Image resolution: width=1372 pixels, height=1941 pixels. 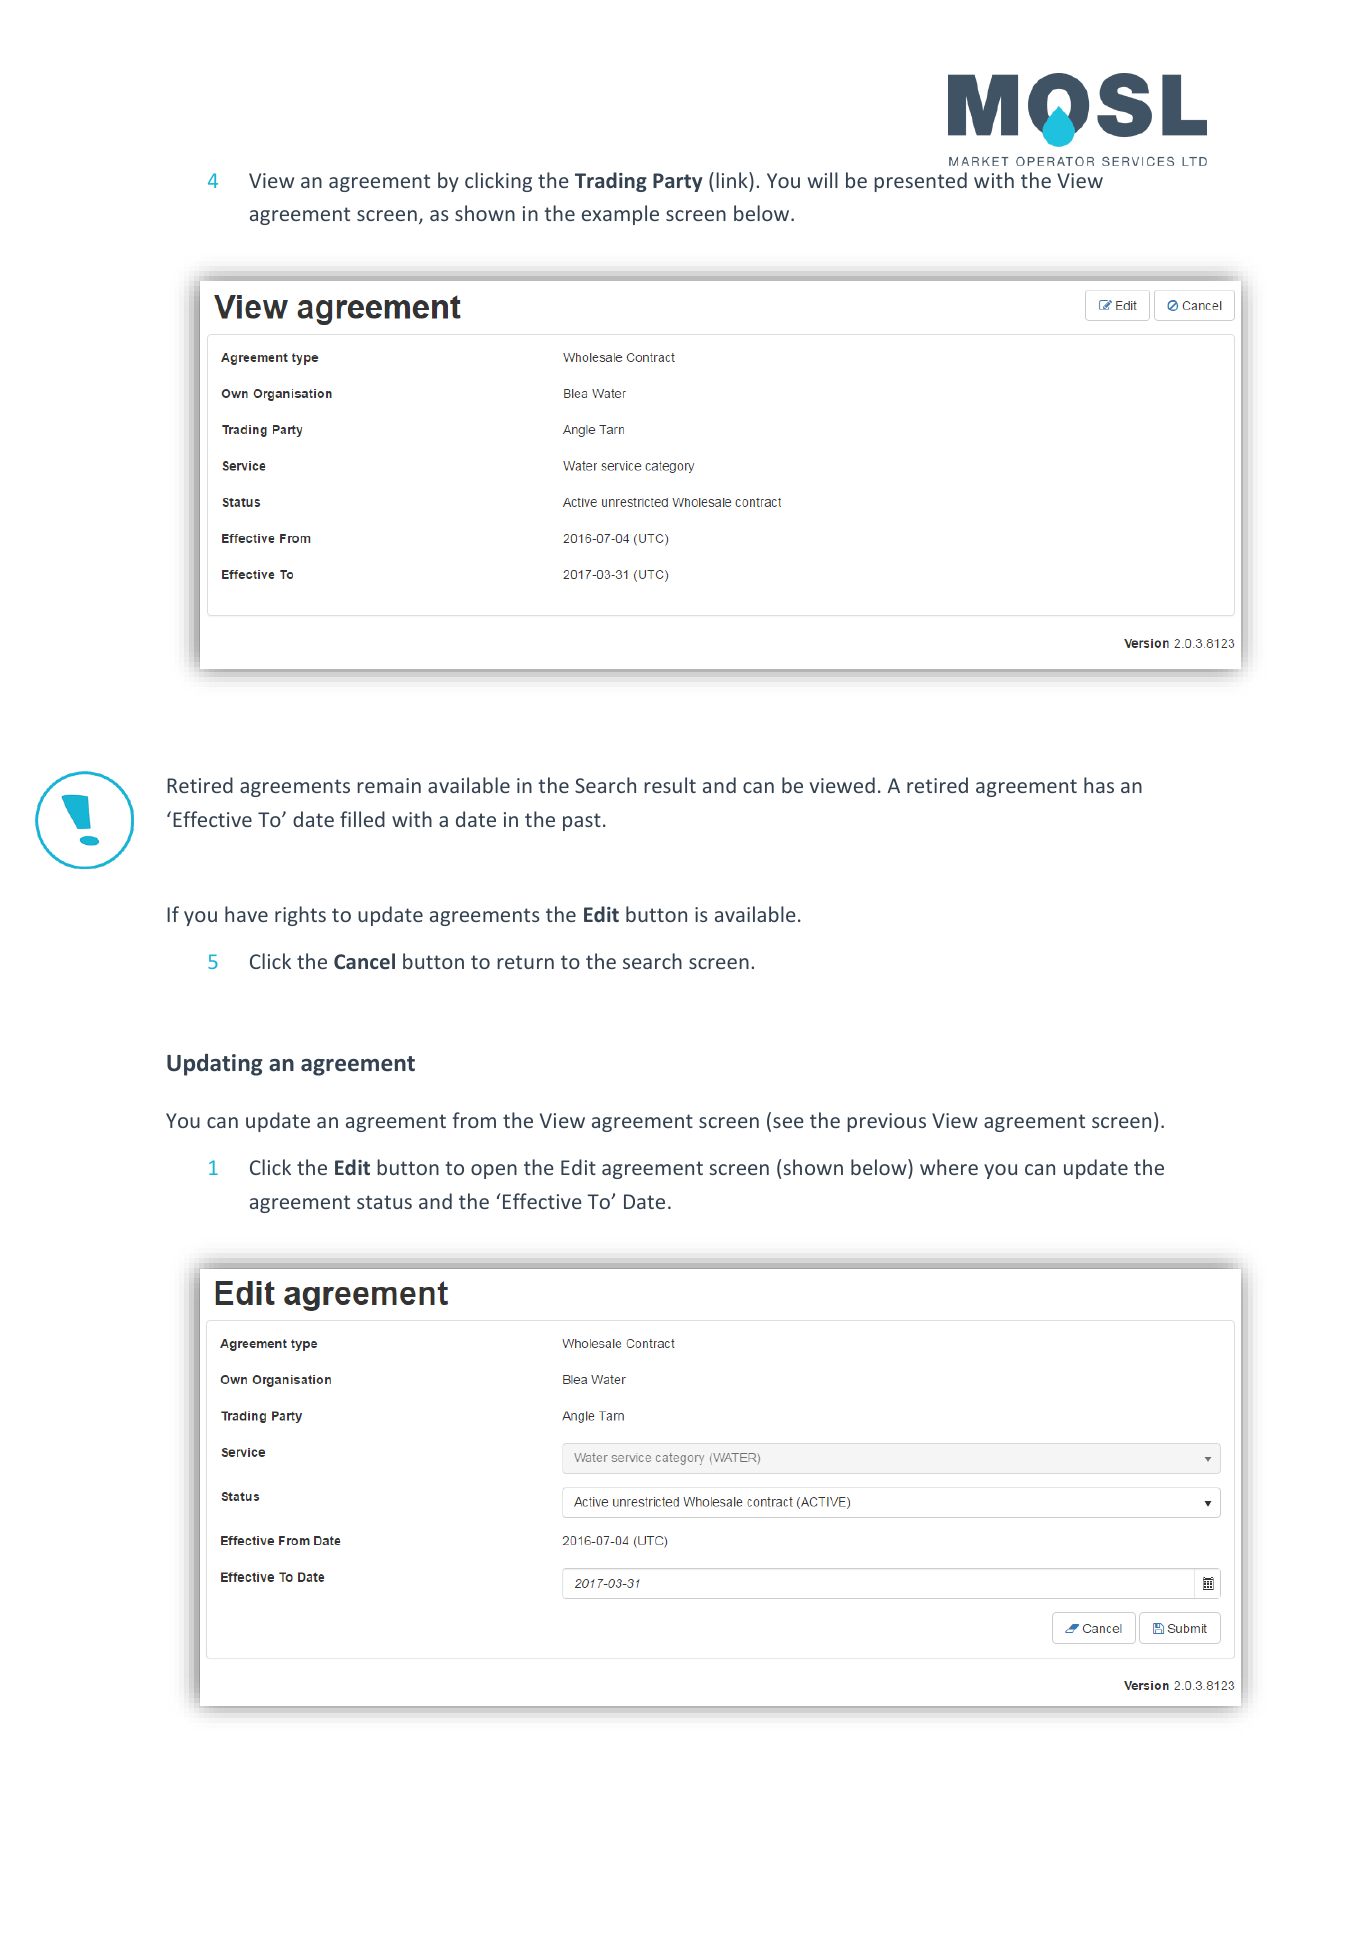 What do you see at coordinates (620, 215) in the screenshot?
I see `example` at bounding box center [620, 215].
